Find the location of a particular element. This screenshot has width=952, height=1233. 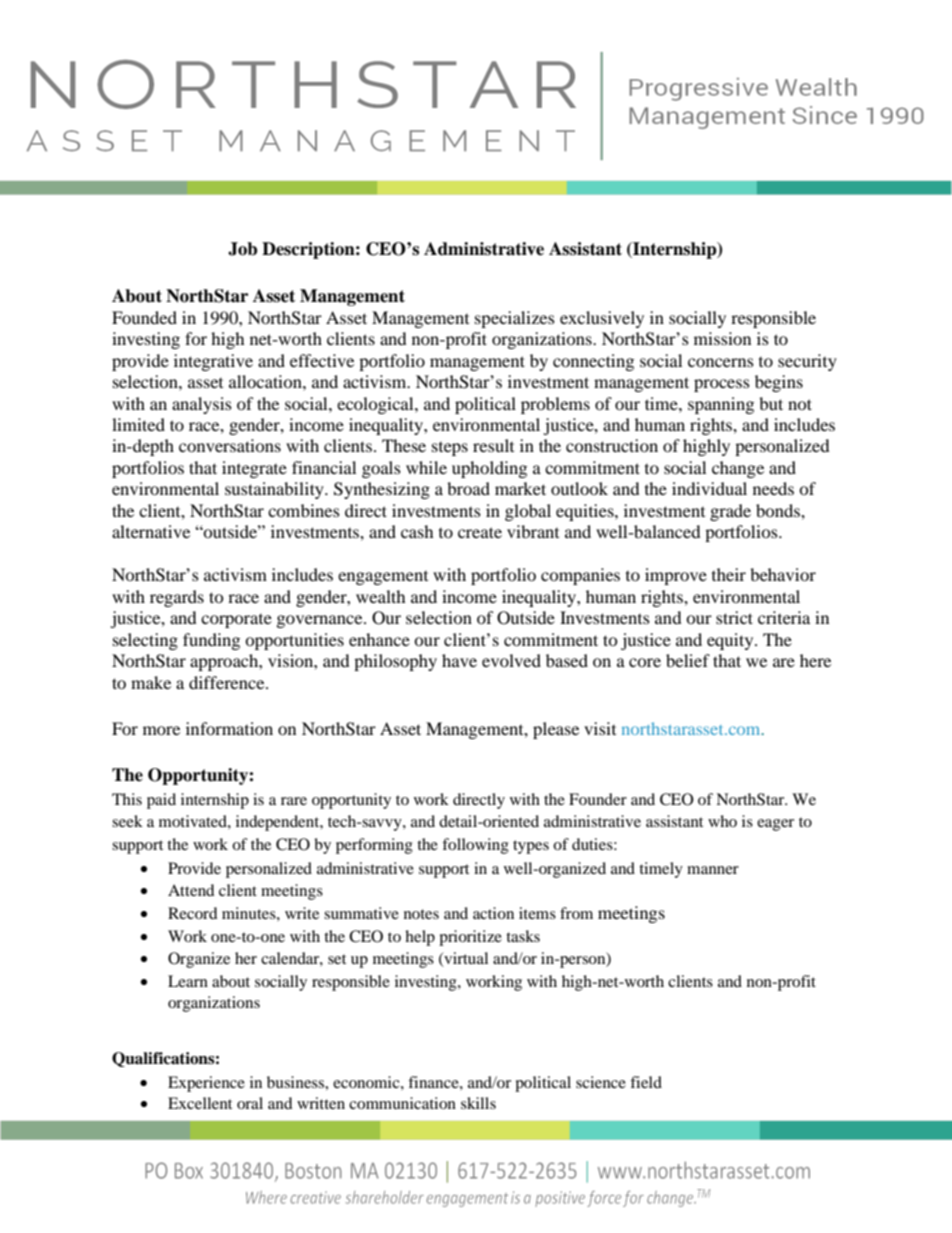

Experience is located at coordinates (206, 1084).
